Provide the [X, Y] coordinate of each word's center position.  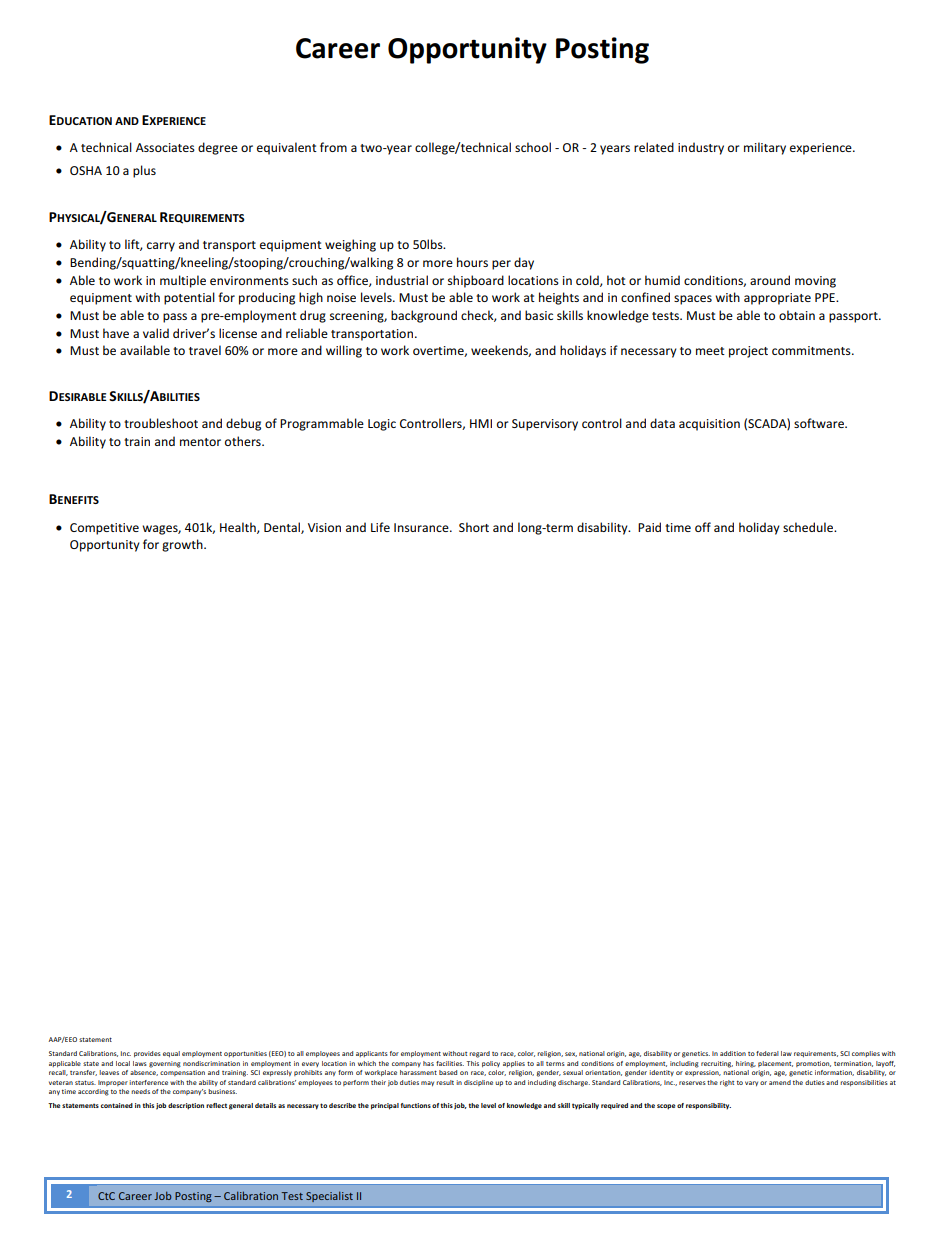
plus [144, 171]
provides [147, 1054]
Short [474, 527]
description [186, 1106]
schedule [809, 527]
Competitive [104, 529]
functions [416, 1105]
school [533, 147]
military [765, 148]
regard [479, 1054]
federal [767, 1053]
